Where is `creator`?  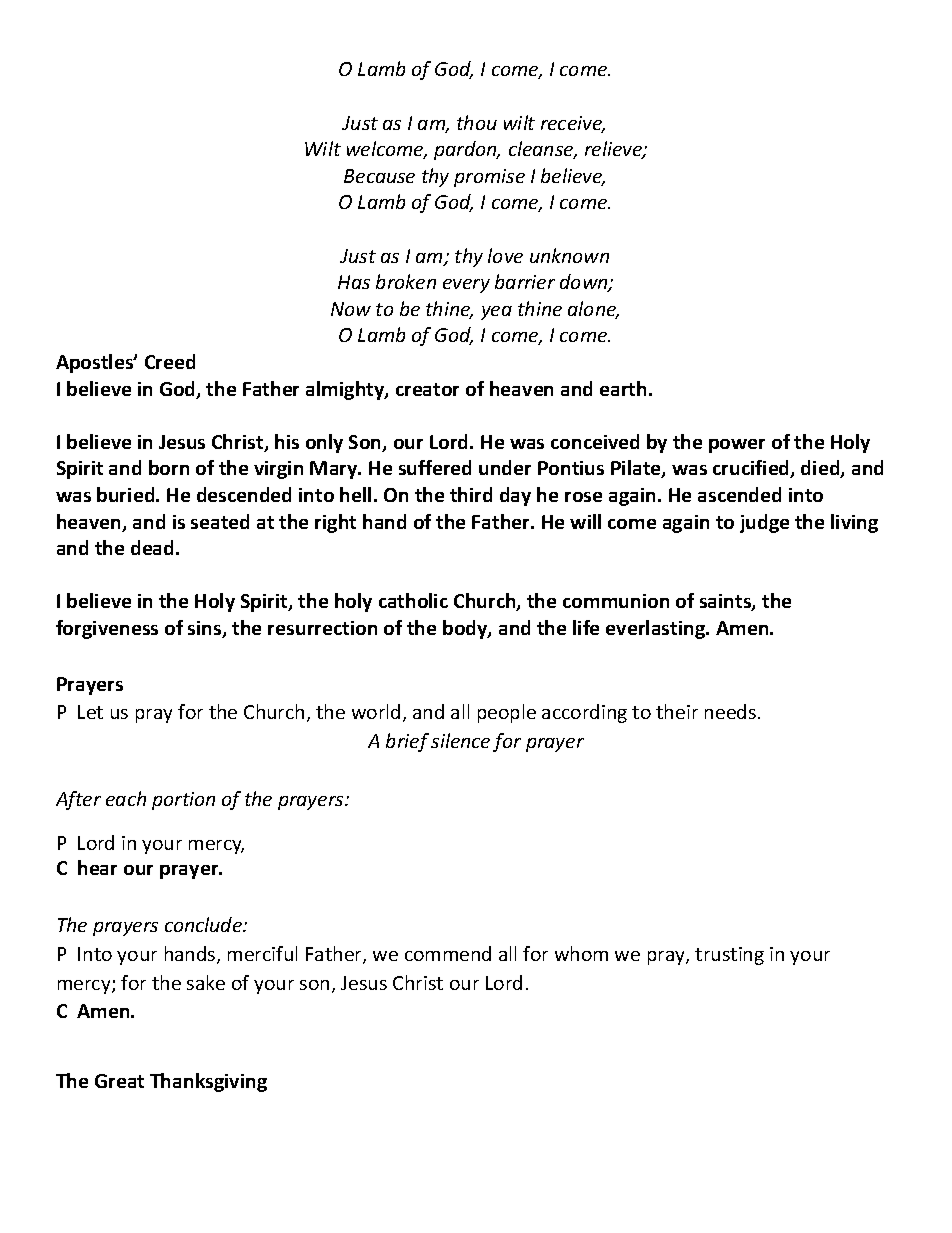
creator is located at coordinates (427, 389).
